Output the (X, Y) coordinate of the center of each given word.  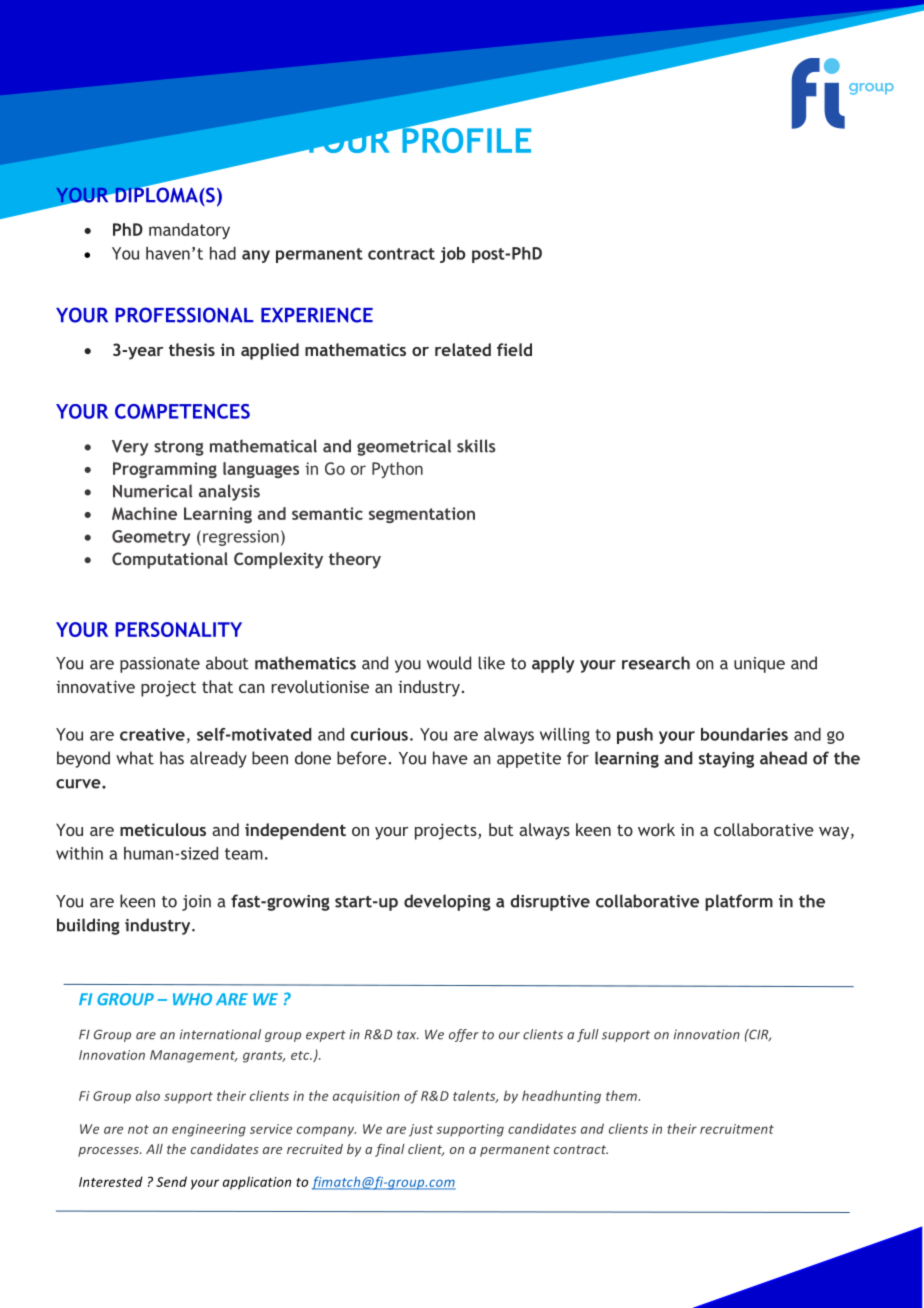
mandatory (189, 231)
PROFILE (465, 139)
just (421, 1130)
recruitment (737, 1129)
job (452, 255)
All (154, 1149)
